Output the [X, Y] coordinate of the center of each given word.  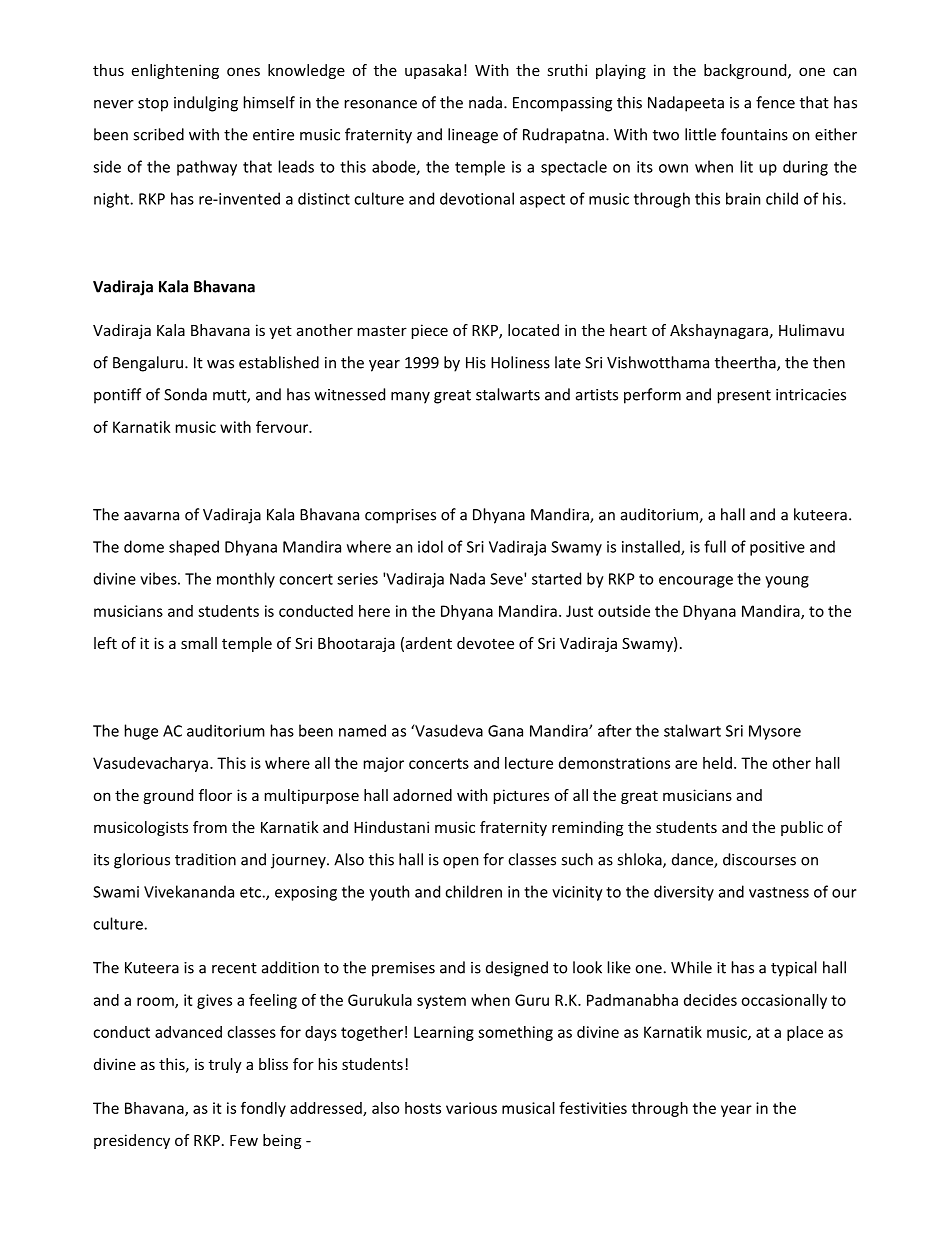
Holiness [520, 362]
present [744, 397]
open [460, 863]
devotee [485, 643]
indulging [206, 104]
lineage [473, 136]
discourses [759, 859]
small [199, 643]
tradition [205, 859]
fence [775, 102]
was [220, 364]
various [471, 1108]
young [787, 582]
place [805, 1033]
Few [244, 1140]
